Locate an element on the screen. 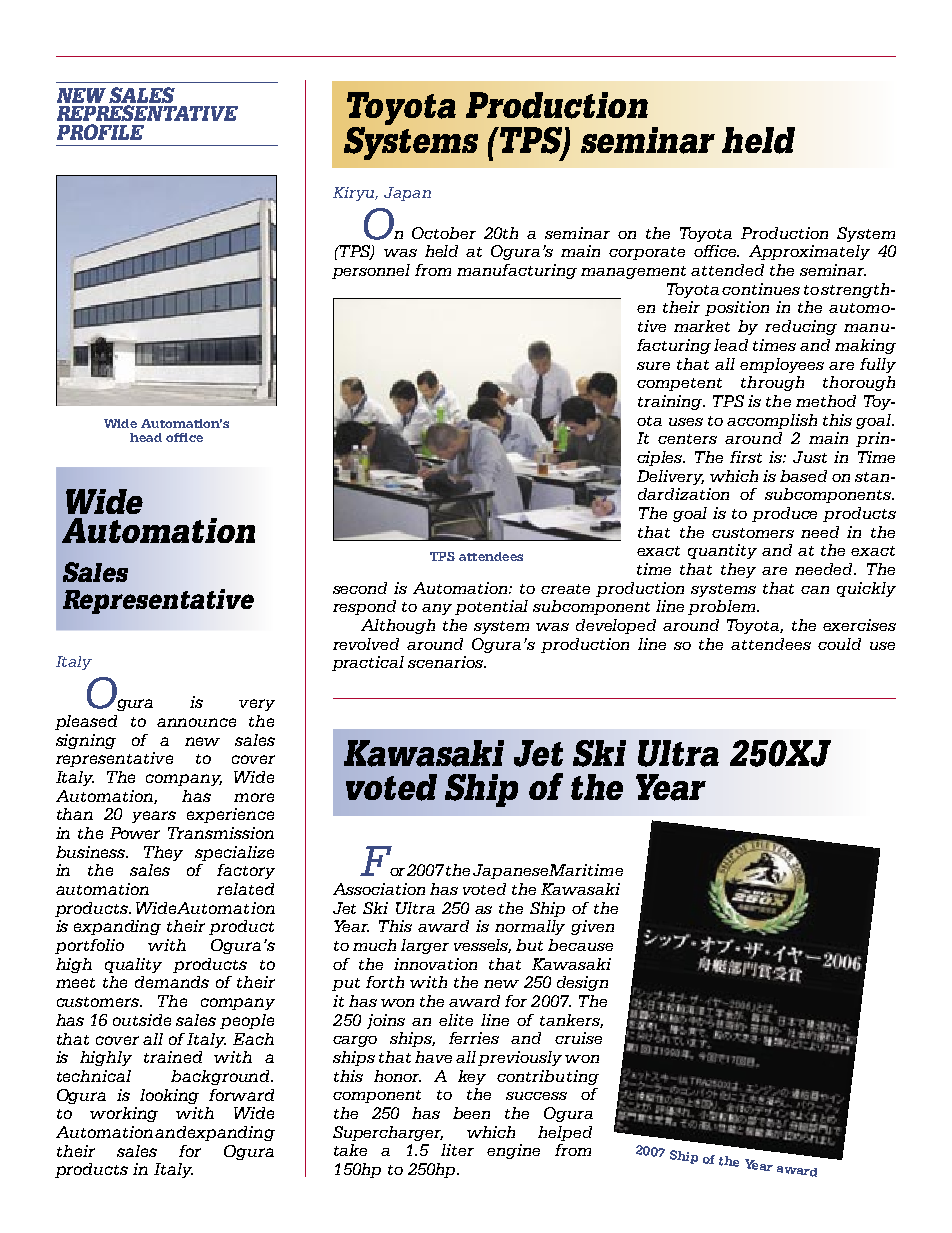  looking is located at coordinates (169, 1096).
